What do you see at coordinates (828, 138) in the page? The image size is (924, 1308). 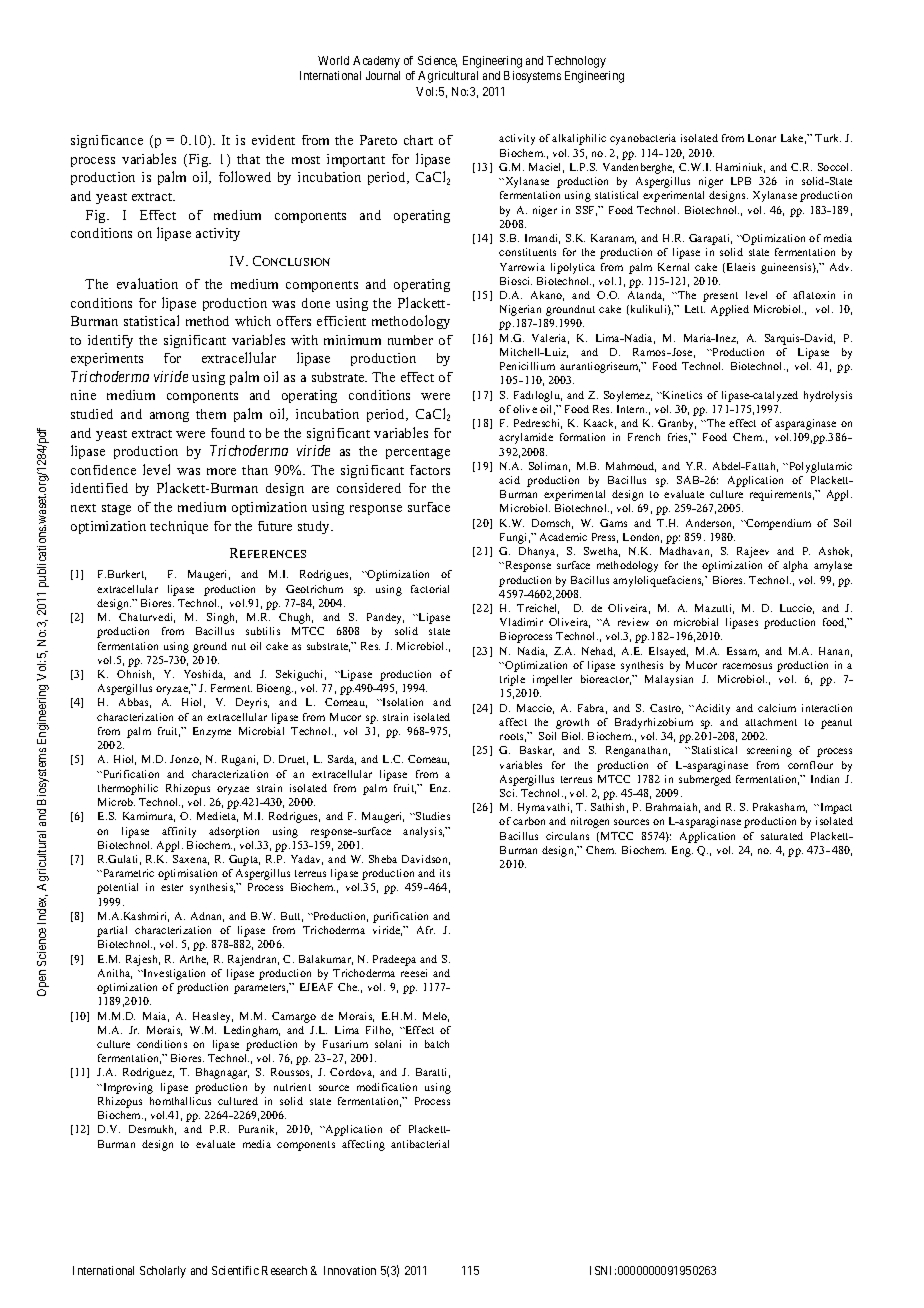 I see `Turk` at bounding box center [828, 138].
